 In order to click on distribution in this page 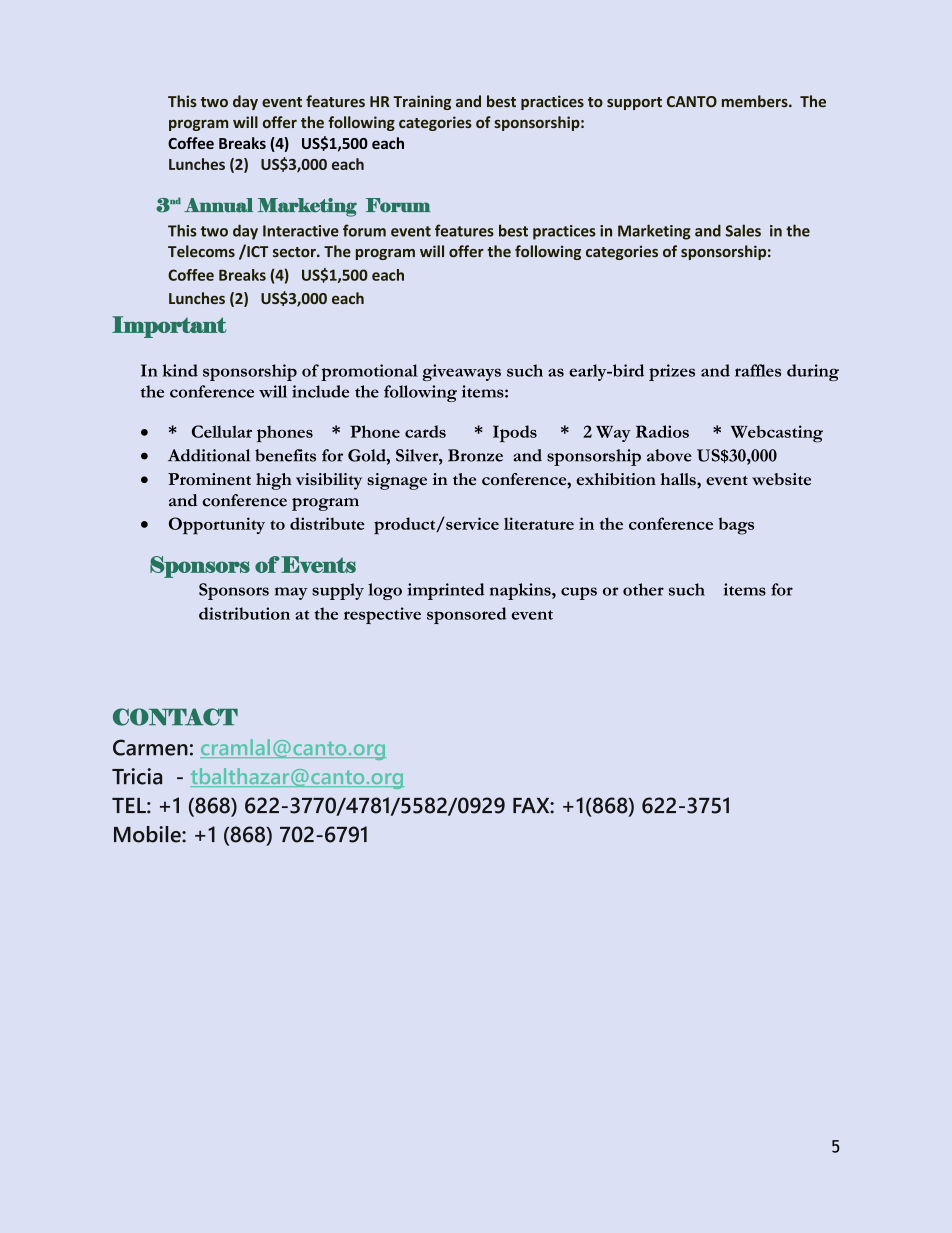, I will do `click(244, 613)`.
